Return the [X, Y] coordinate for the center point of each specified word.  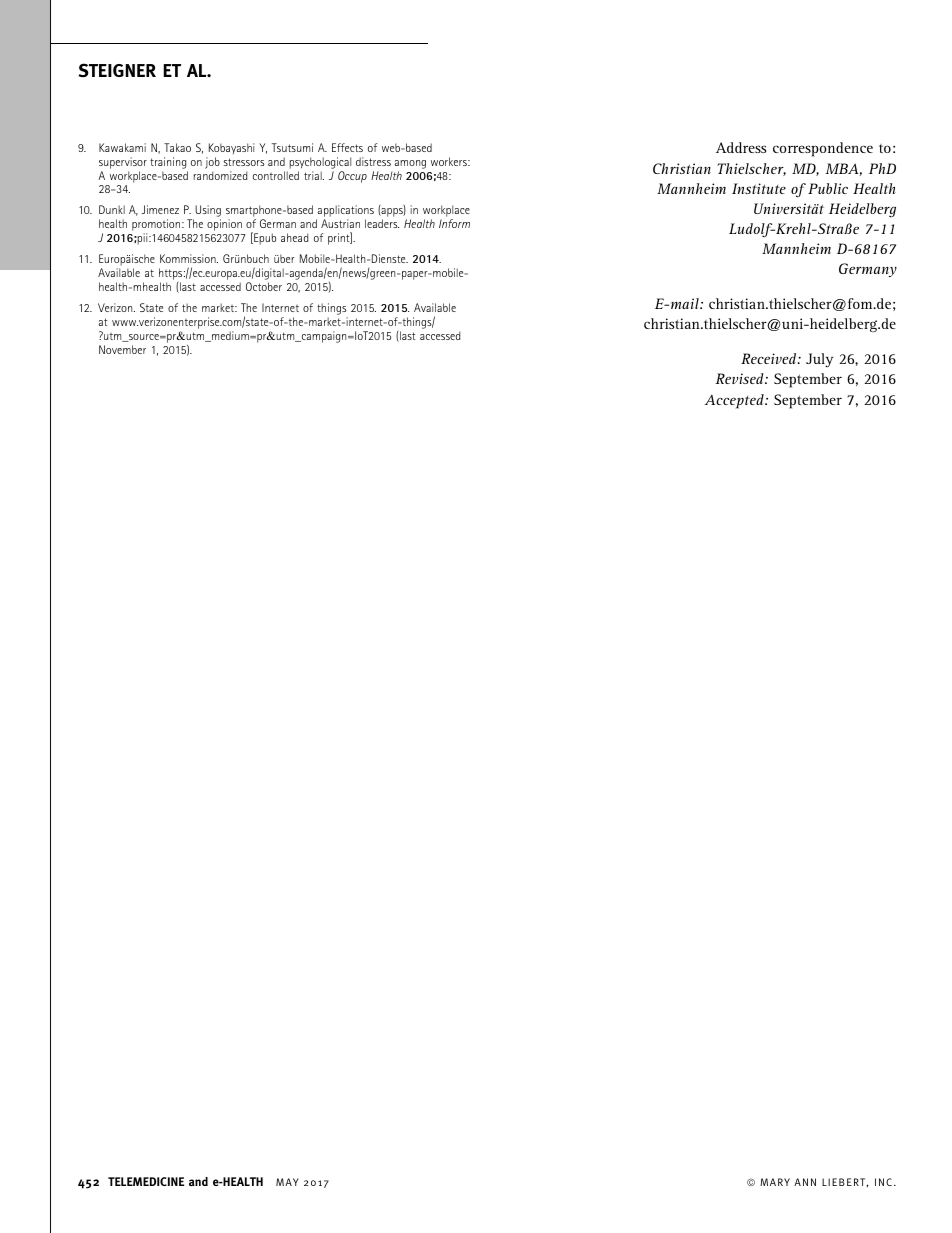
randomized [220, 175]
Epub [264, 238]
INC [883, 1182]
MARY [775, 1182]
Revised [740, 378]
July [819, 360]
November [122, 349]
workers [450, 161]
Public [828, 188]
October [264, 286]
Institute [759, 188]
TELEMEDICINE [146, 1181]
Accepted [735, 401]
